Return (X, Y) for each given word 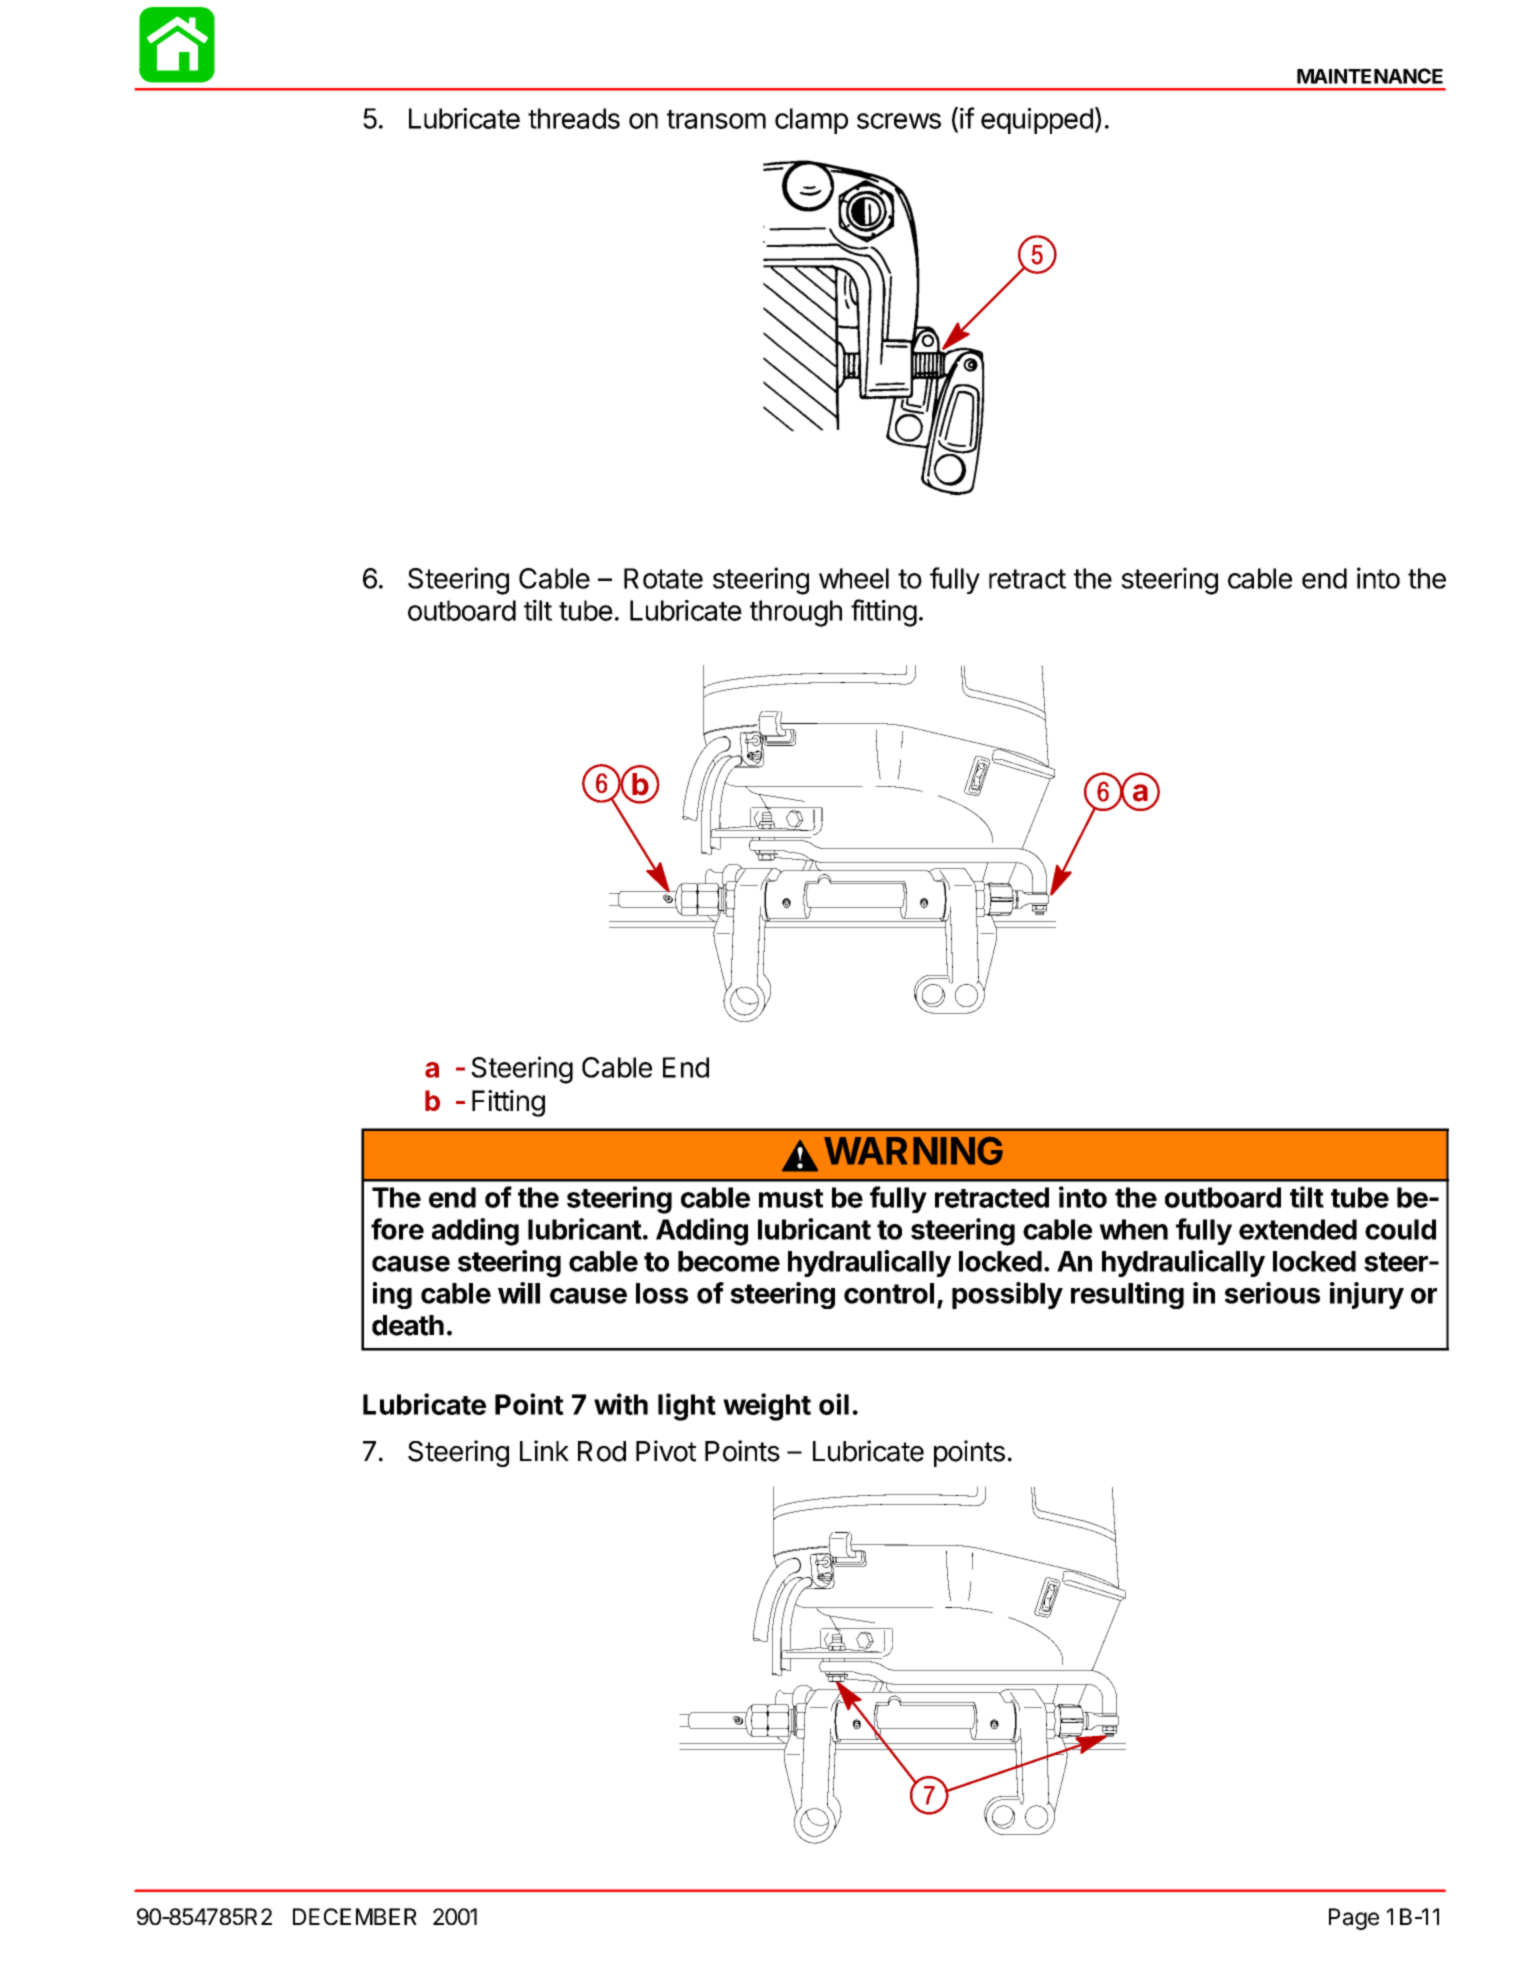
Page (1354, 1919)
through (796, 613)
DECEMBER (355, 1916)
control (889, 1293)
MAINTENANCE (1370, 76)
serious (1272, 1293)
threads (574, 118)
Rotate (663, 578)
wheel (854, 578)
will (519, 1293)
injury (1367, 1295)
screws (899, 121)
